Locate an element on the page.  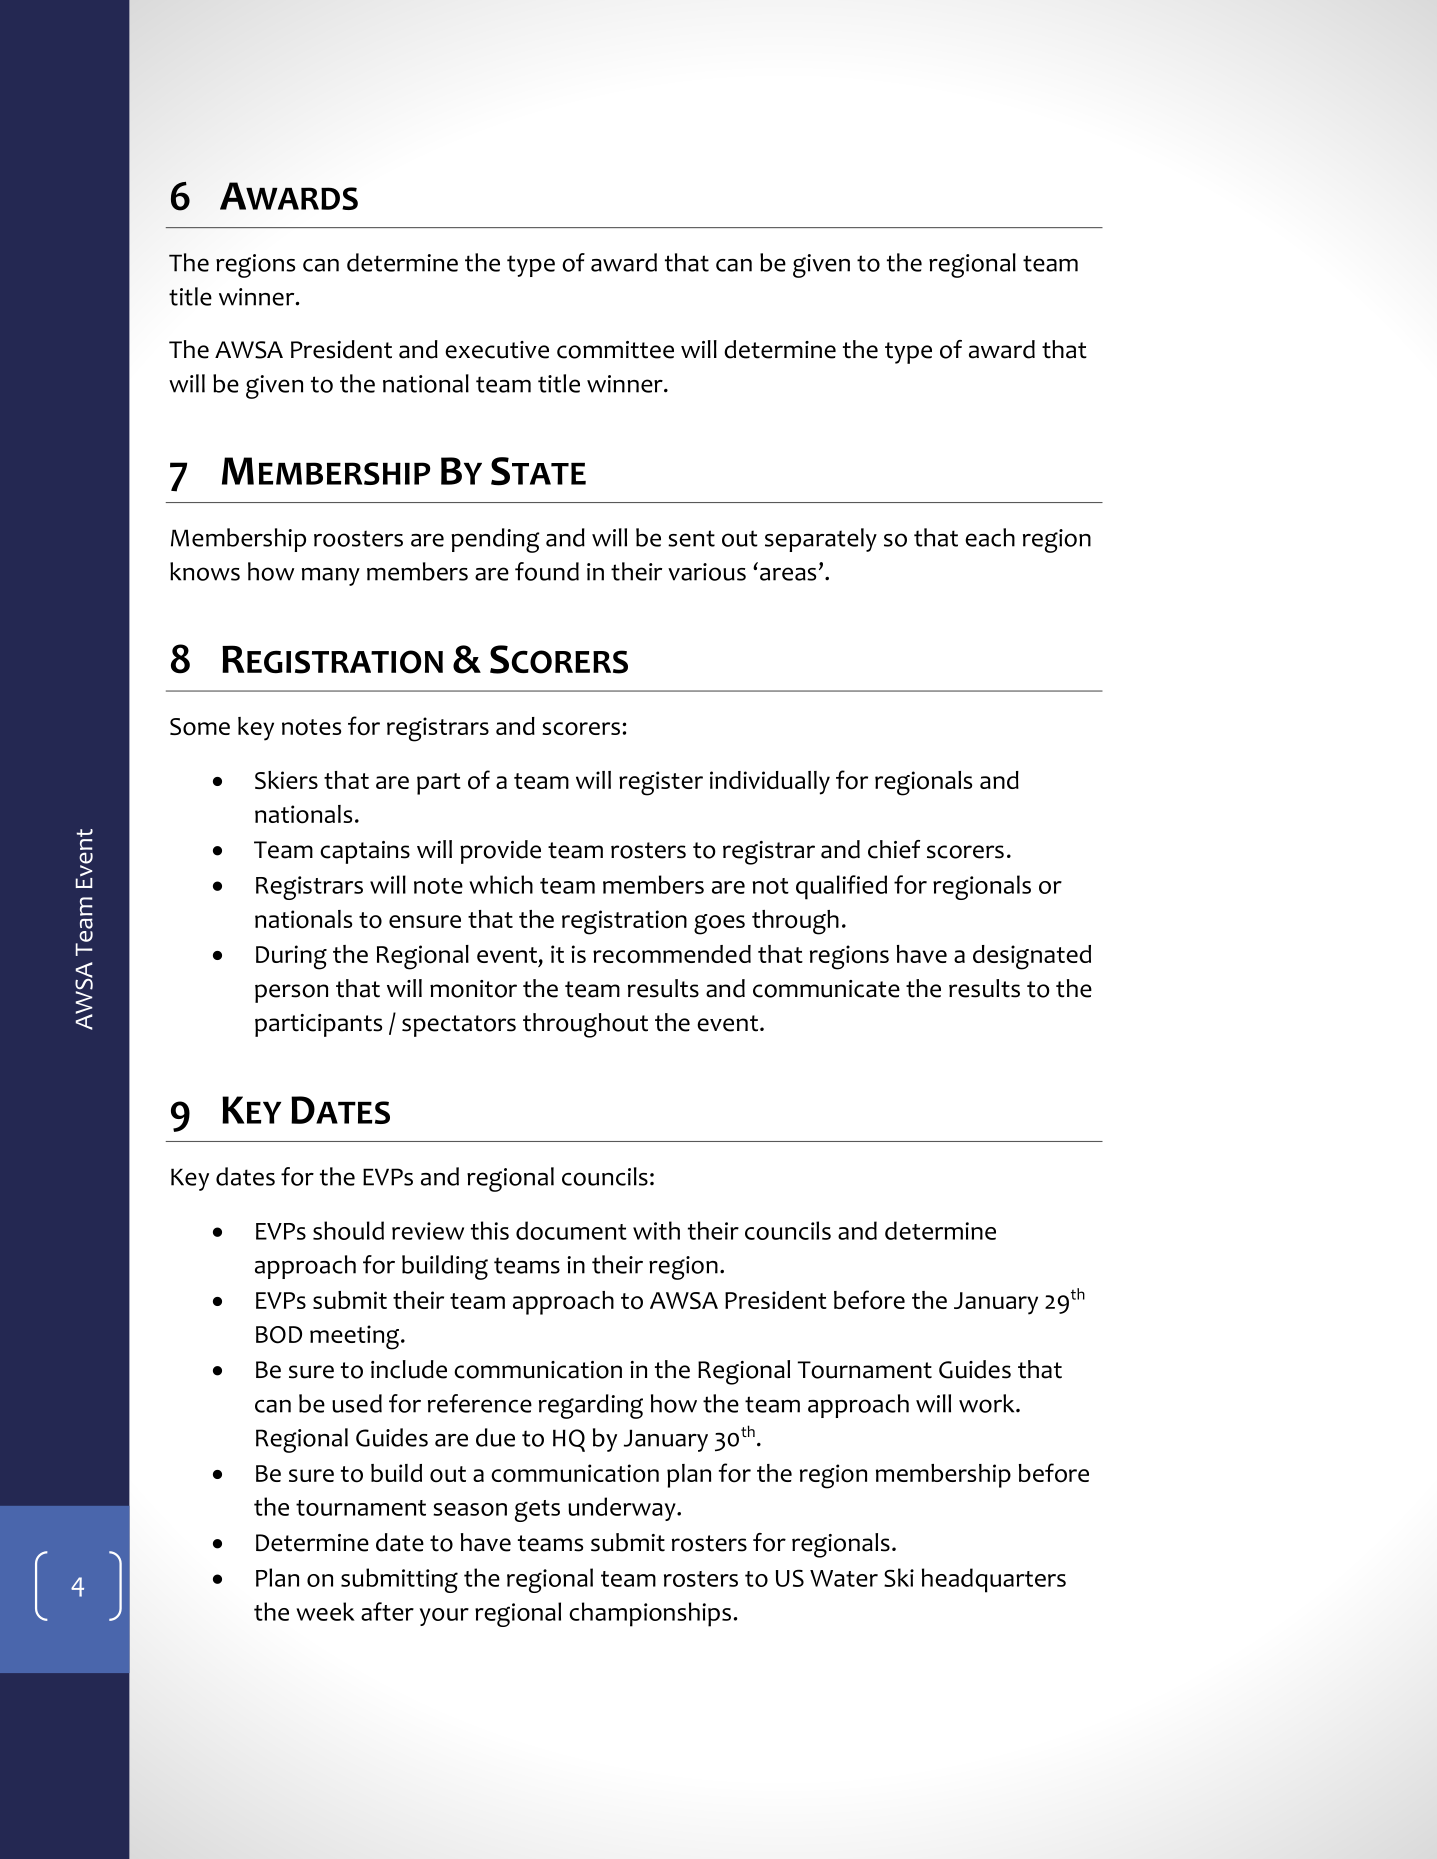
executive is located at coordinates (497, 350).
